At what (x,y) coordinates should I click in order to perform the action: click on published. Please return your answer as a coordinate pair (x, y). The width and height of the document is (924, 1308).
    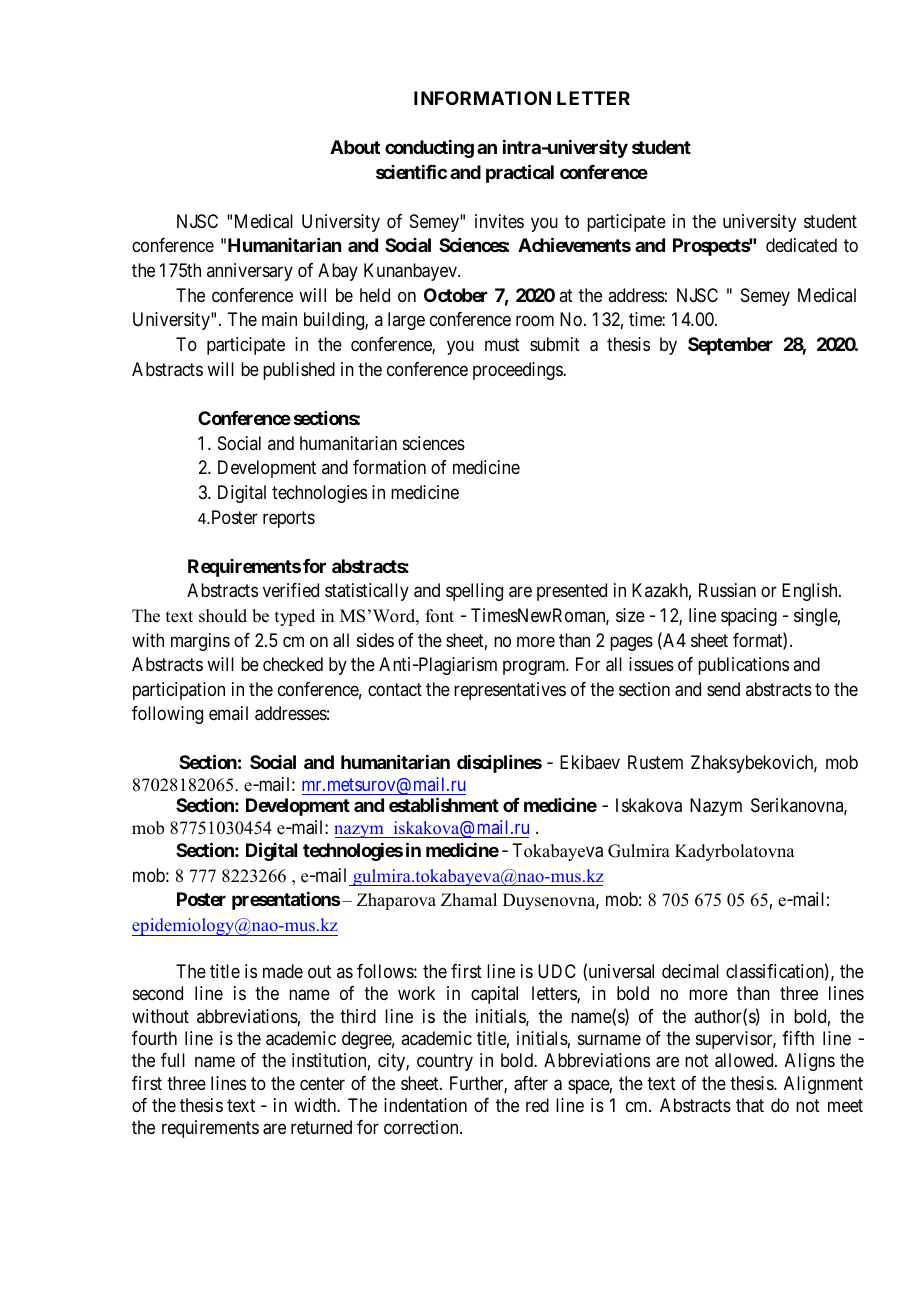
    Looking at the image, I should click on (299, 371).
